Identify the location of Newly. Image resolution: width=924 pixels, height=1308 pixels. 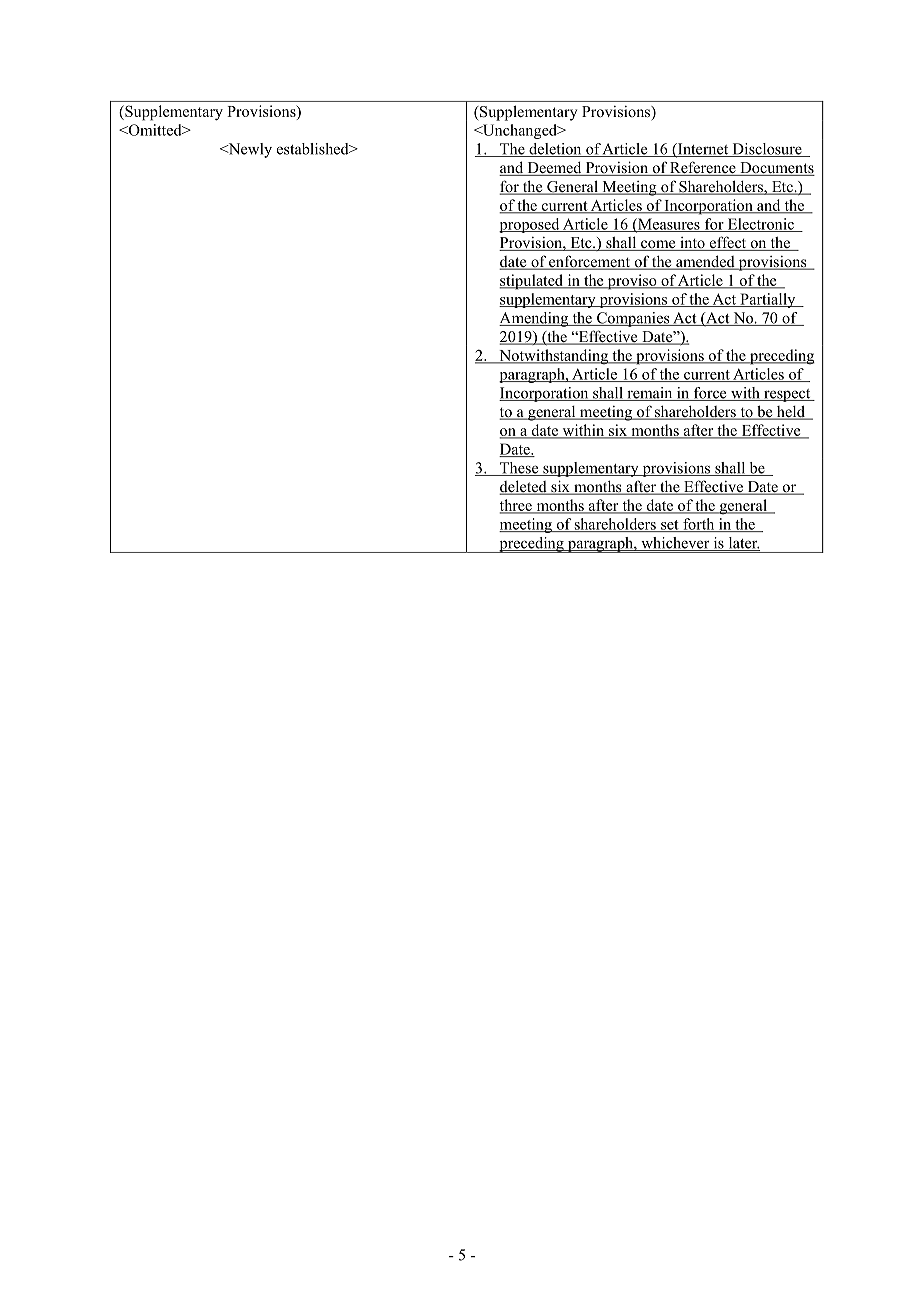
(249, 150).
